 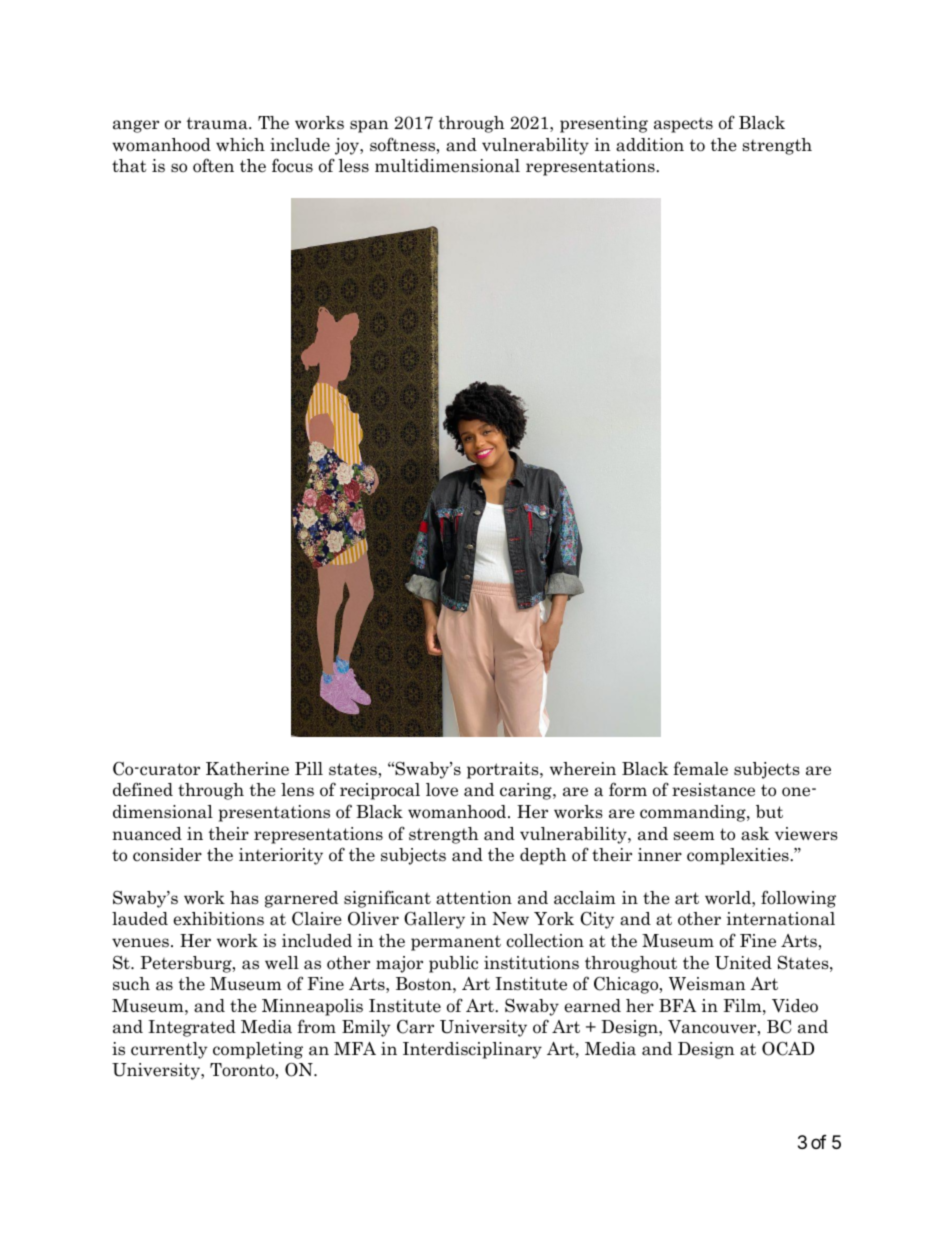 I want to click on love, so click(x=442, y=790).
